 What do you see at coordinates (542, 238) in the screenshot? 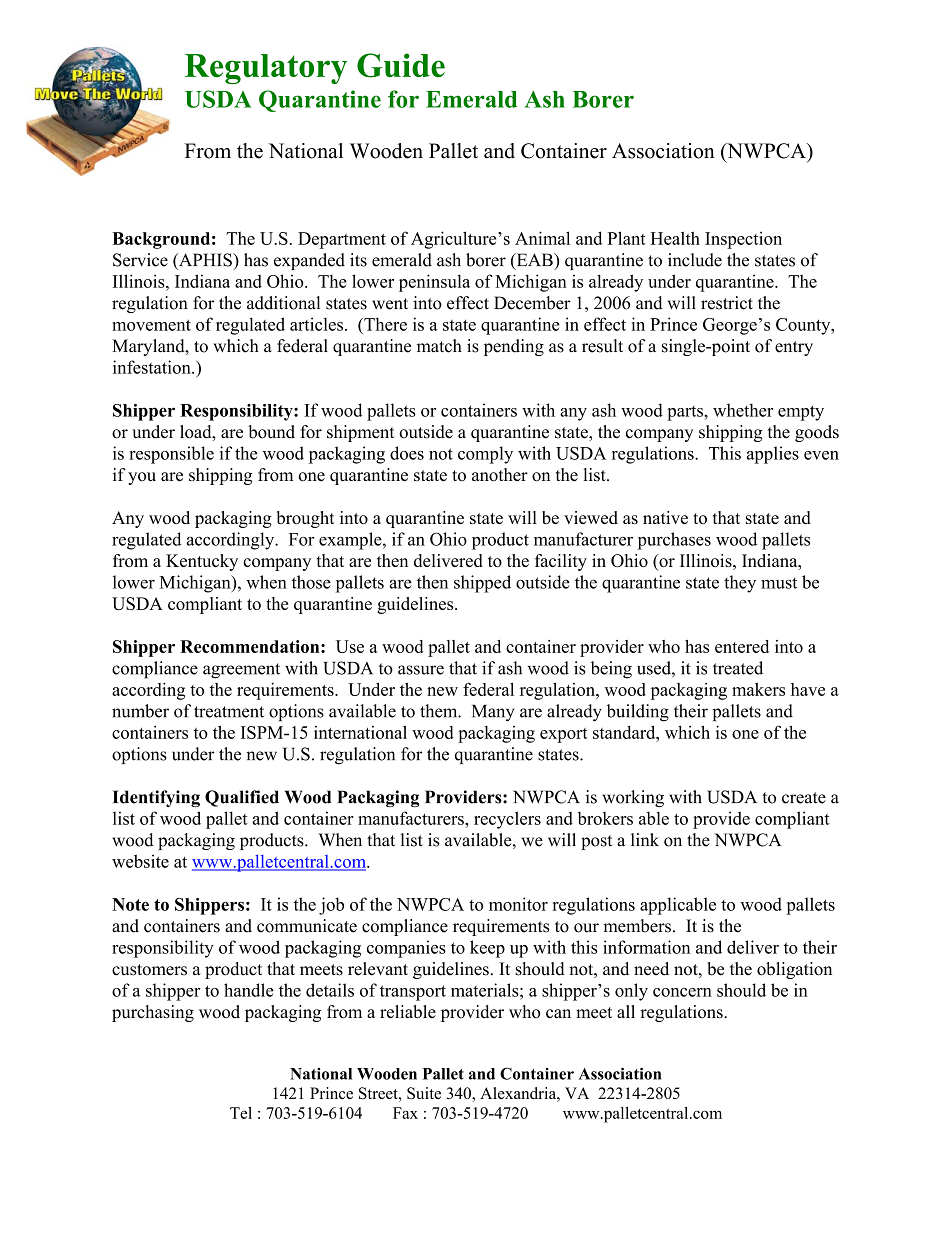
I see `Animal` at bounding box center [542, 238].
